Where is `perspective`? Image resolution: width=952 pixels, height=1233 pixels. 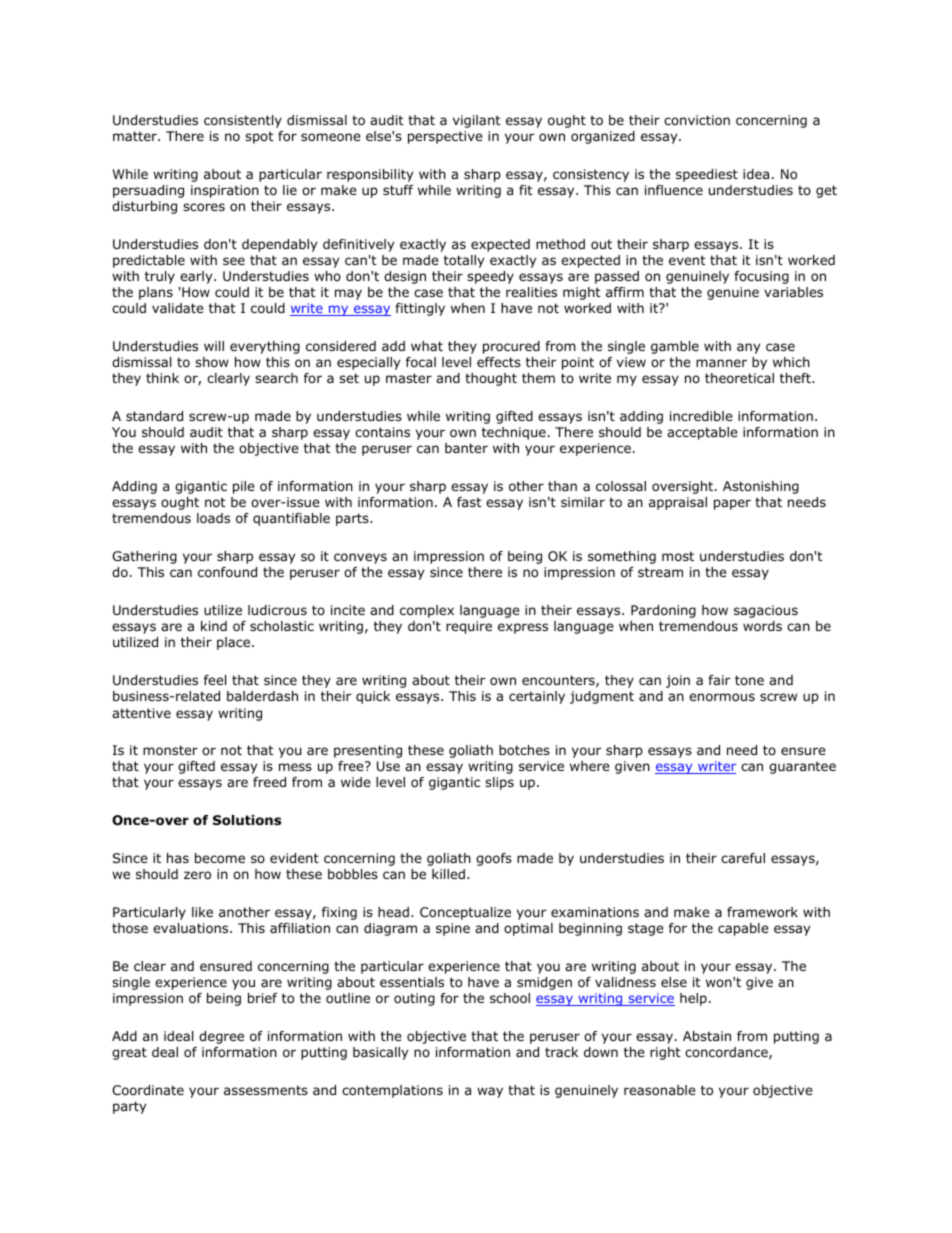
perspective is located at coordinates (445, 137).
